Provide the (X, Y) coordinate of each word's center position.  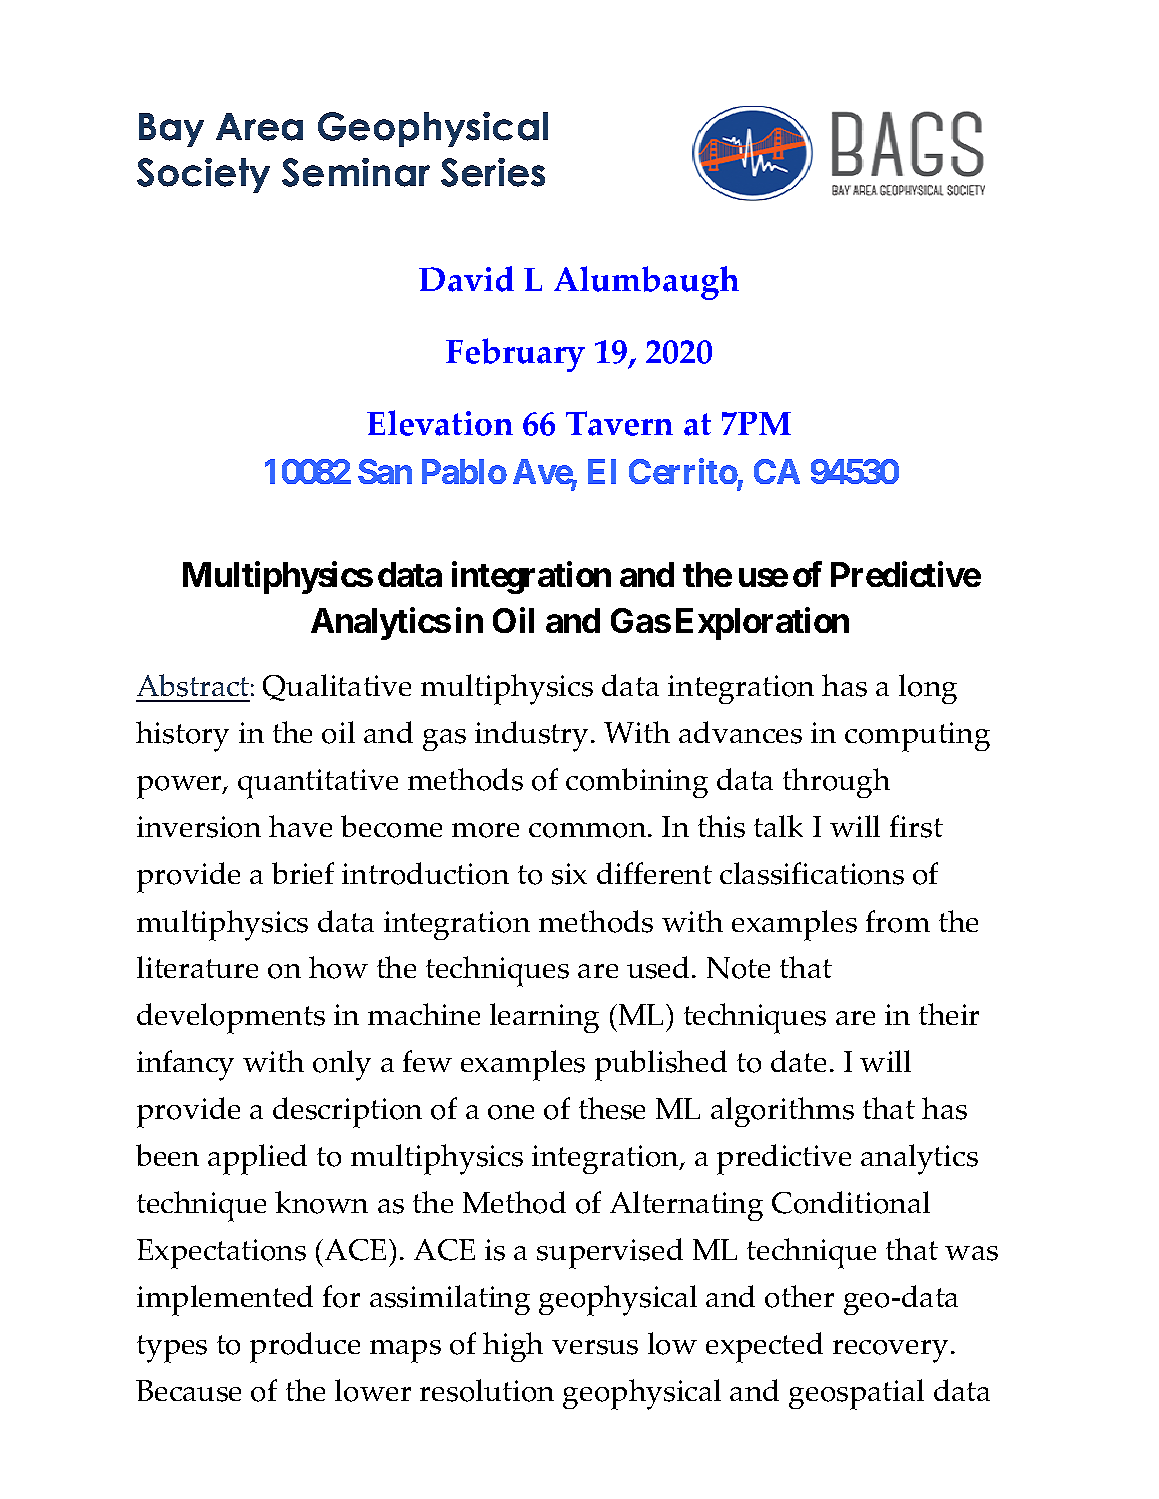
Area (259, 127)
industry (531, 736)
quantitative (318, 784)
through (836, 783)
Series (493, 172)
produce (305, 1347)
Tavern (619, 423)
